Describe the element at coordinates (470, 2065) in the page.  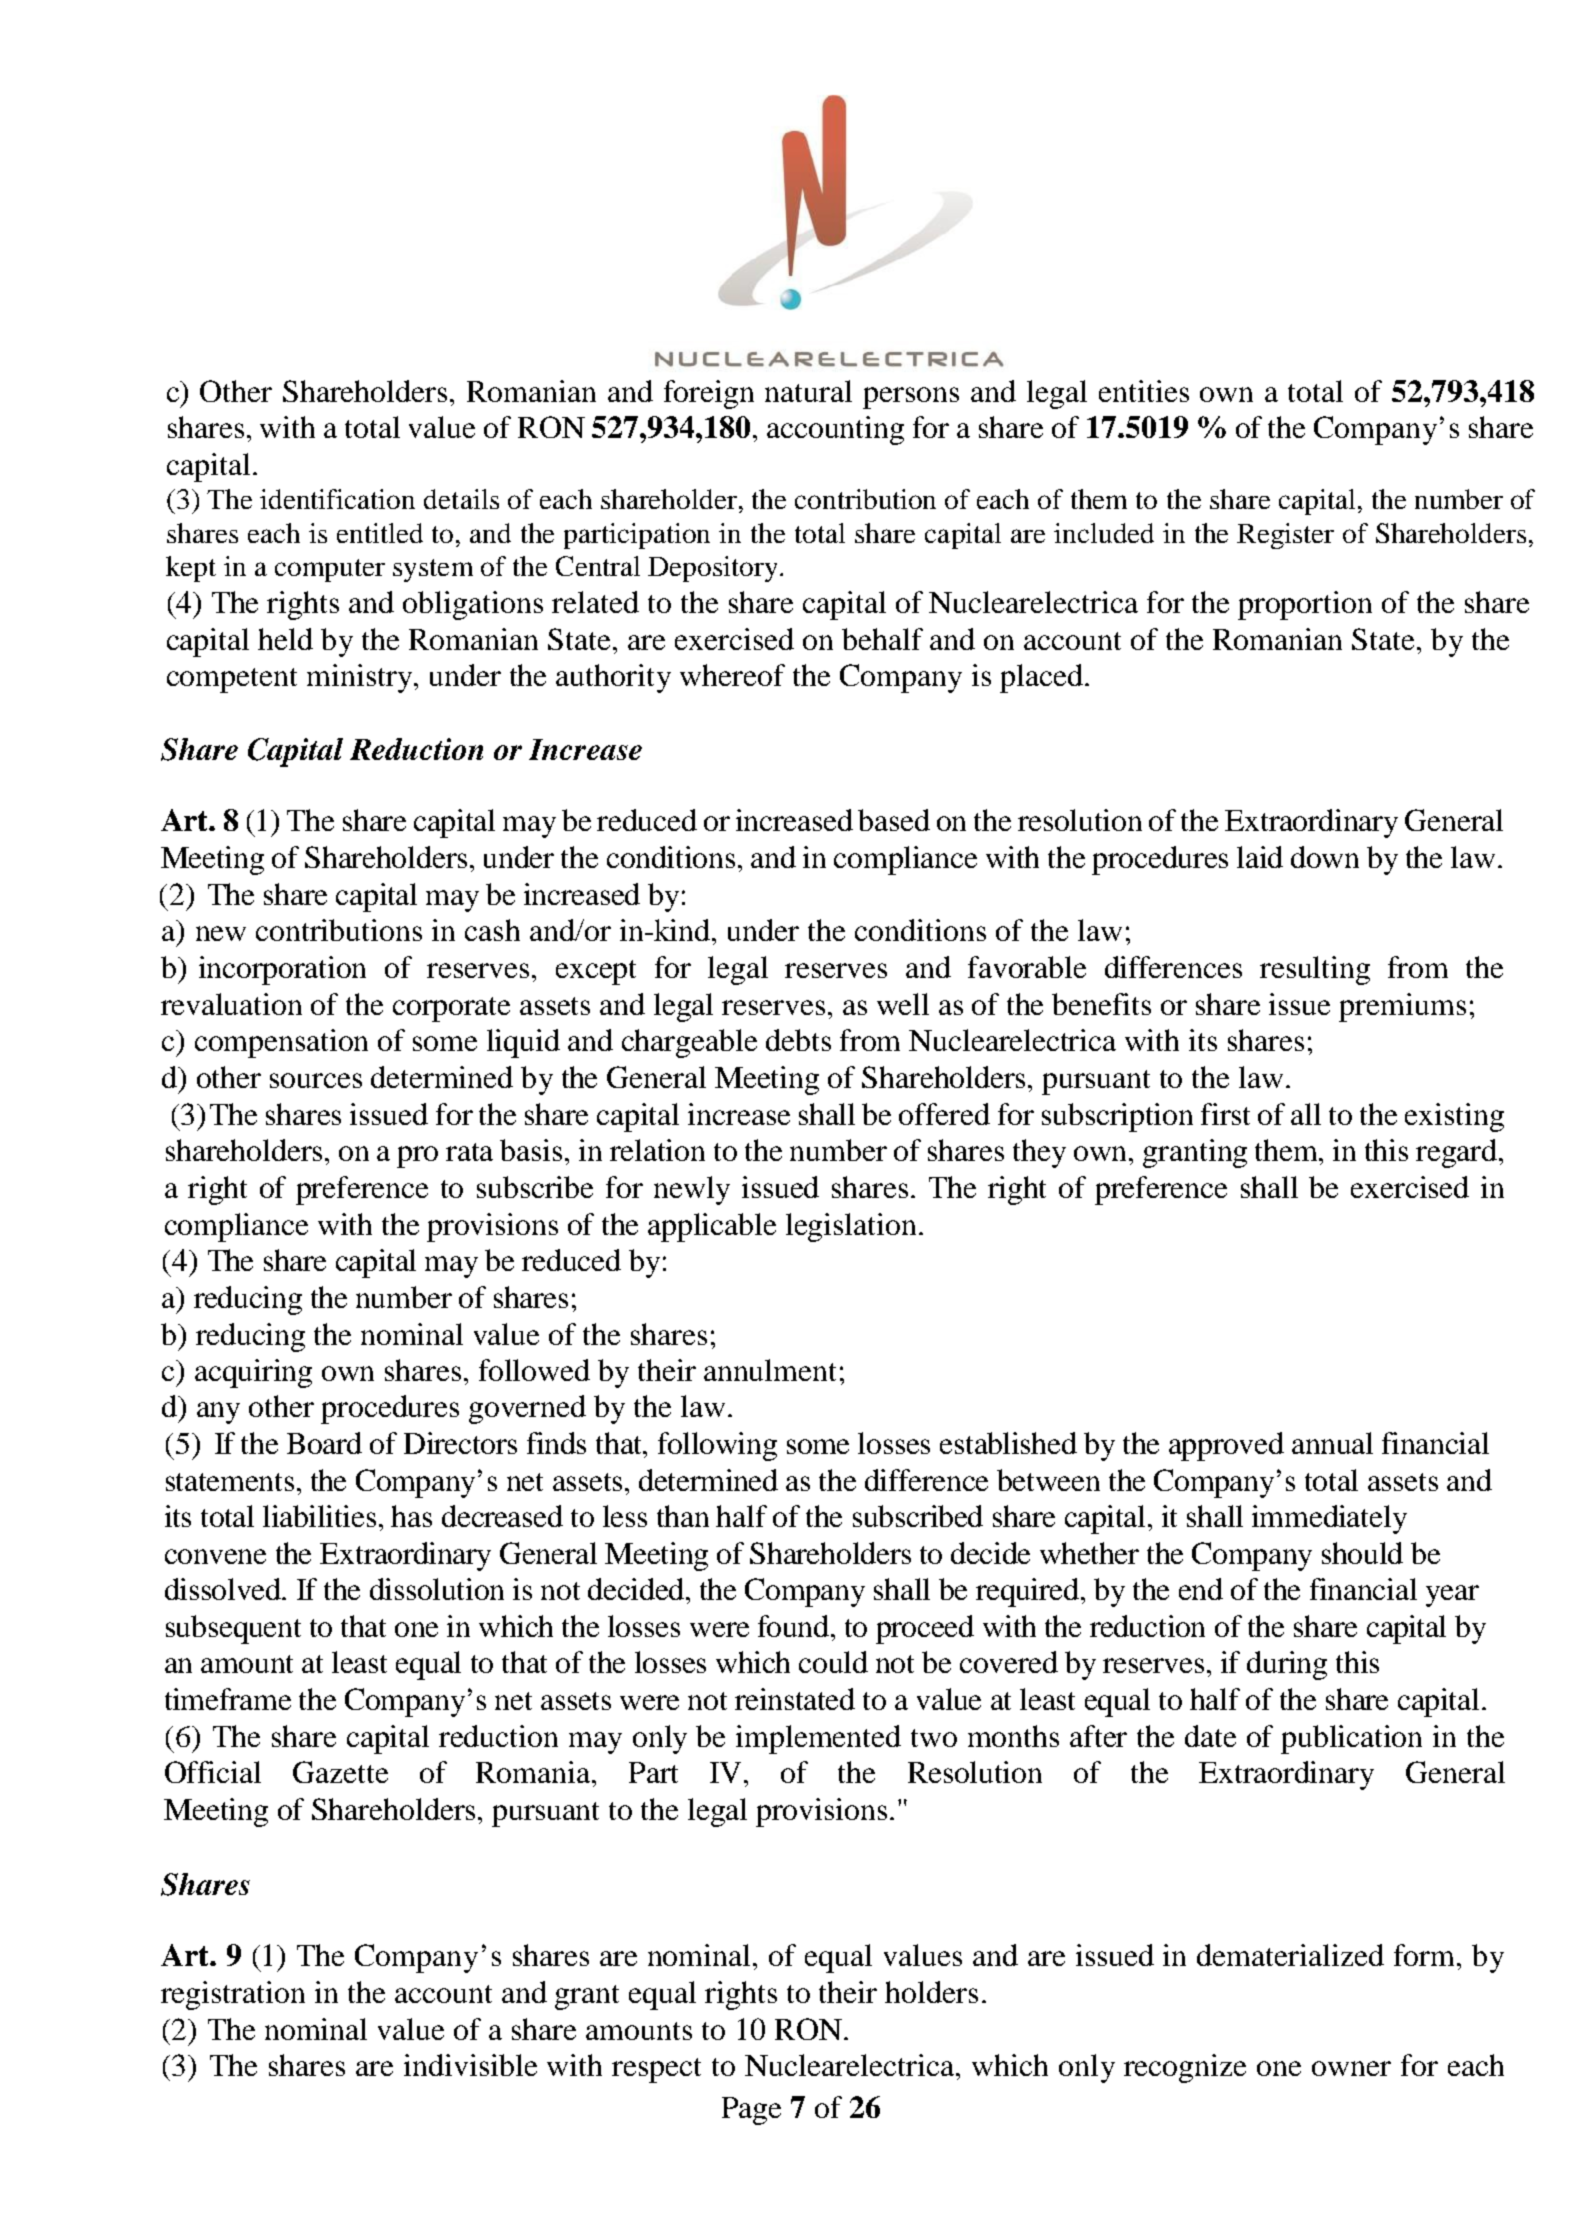
I see `indivisible` at that location.
